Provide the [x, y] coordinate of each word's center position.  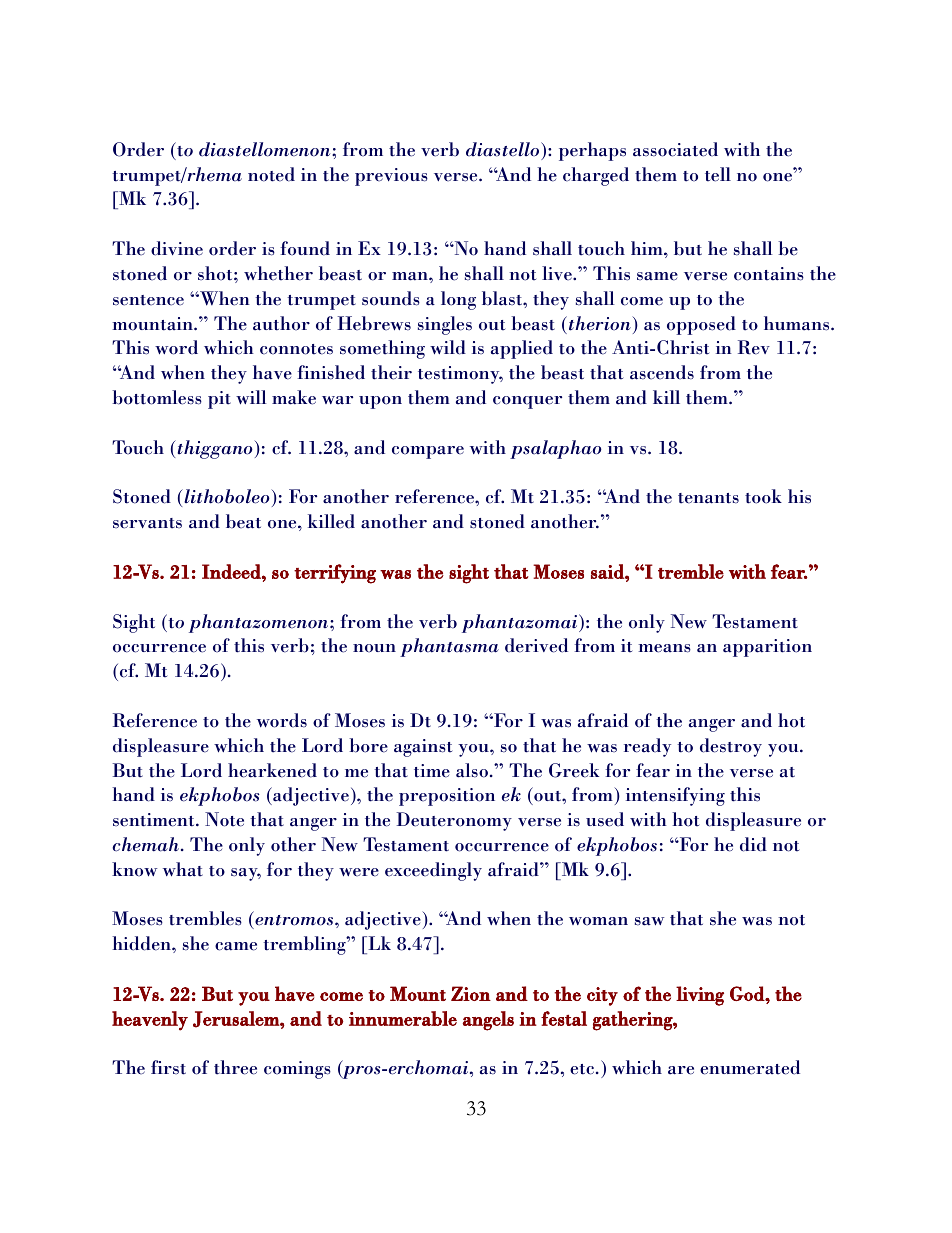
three [235, 1067]
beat [243, 521]
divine [177, 248]
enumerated [750, 1067]
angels [488, 1021]
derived [536, 645]
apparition [767, 648]
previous [391, 177]
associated [675, 149]
